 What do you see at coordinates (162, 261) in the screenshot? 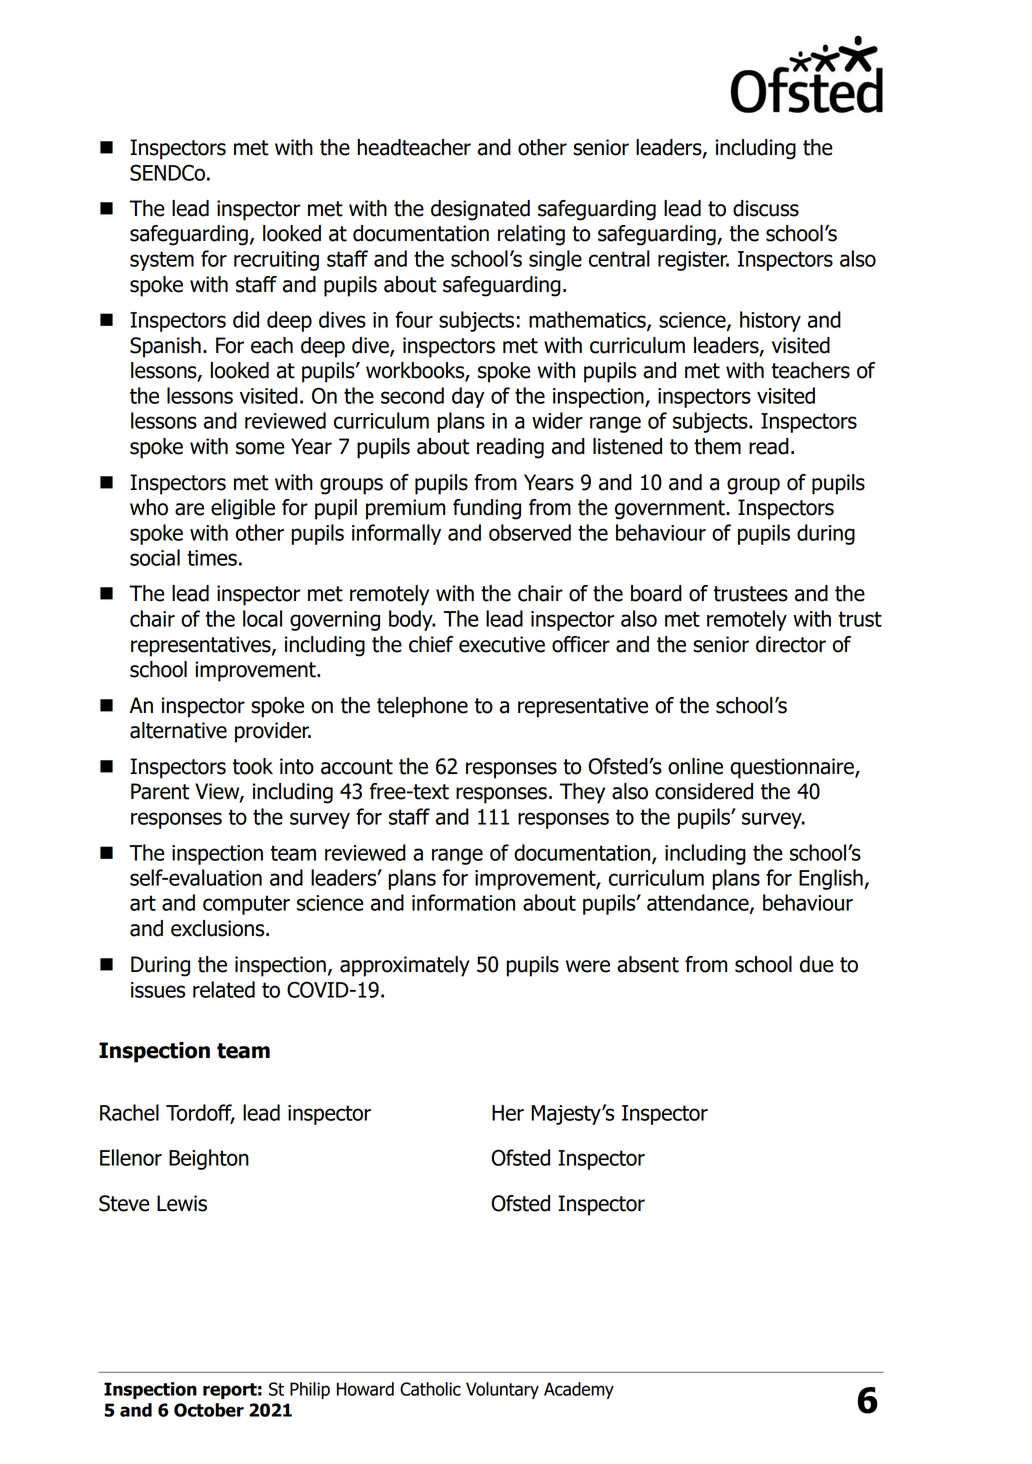
I see `system` at bounding box center [162, 261].
